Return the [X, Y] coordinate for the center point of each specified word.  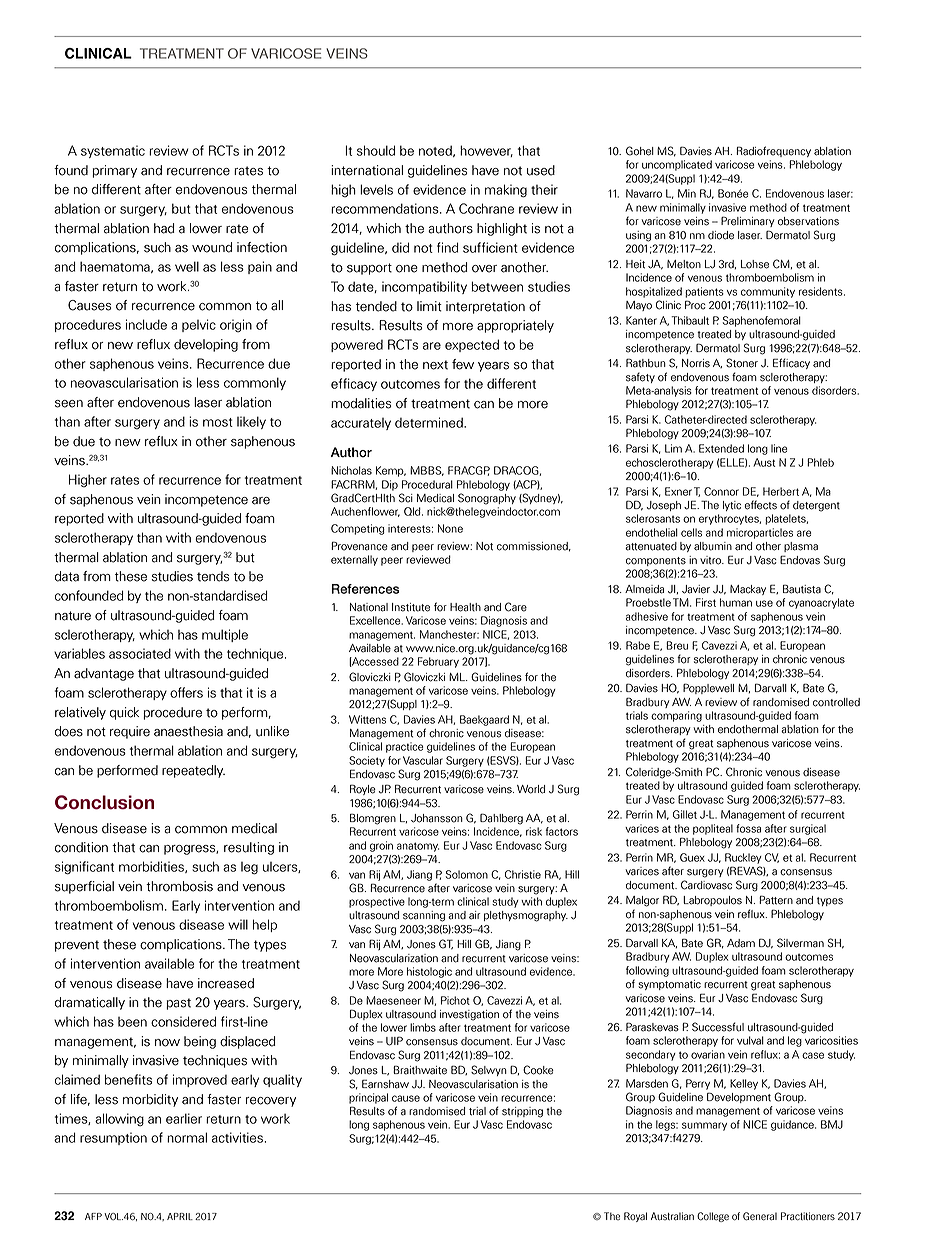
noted [436, 151]
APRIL [180, 1216]
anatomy [418, 847]
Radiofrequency [774, 151]
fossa [748, 828]
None [450, 528]
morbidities [152, 867]
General [760, 1216]
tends [213, 576]
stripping [522, 1112]
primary [114, 171]
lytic [732, 506]
